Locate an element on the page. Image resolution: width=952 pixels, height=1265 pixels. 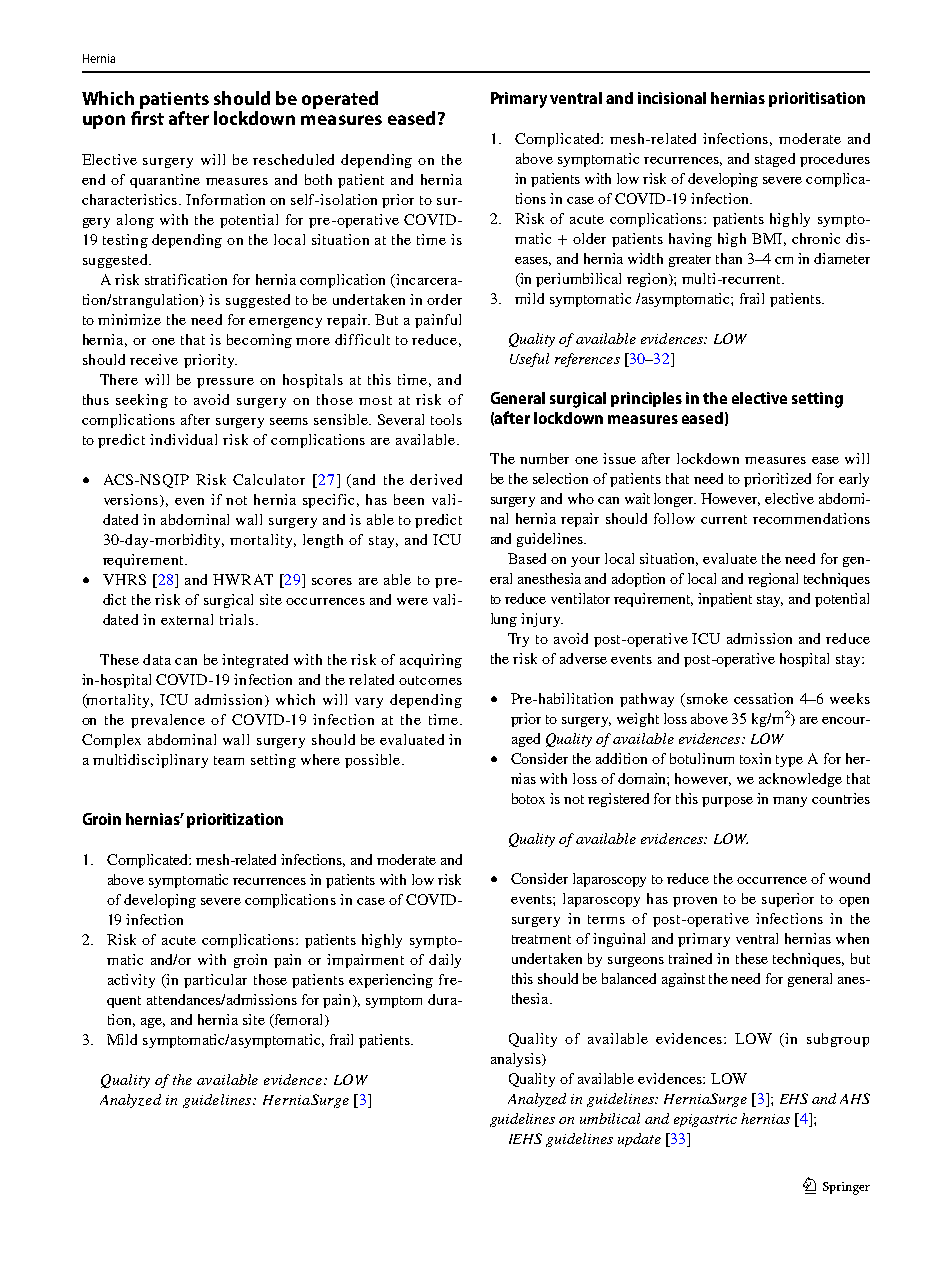
lung is located at coordinates (504, 620).
